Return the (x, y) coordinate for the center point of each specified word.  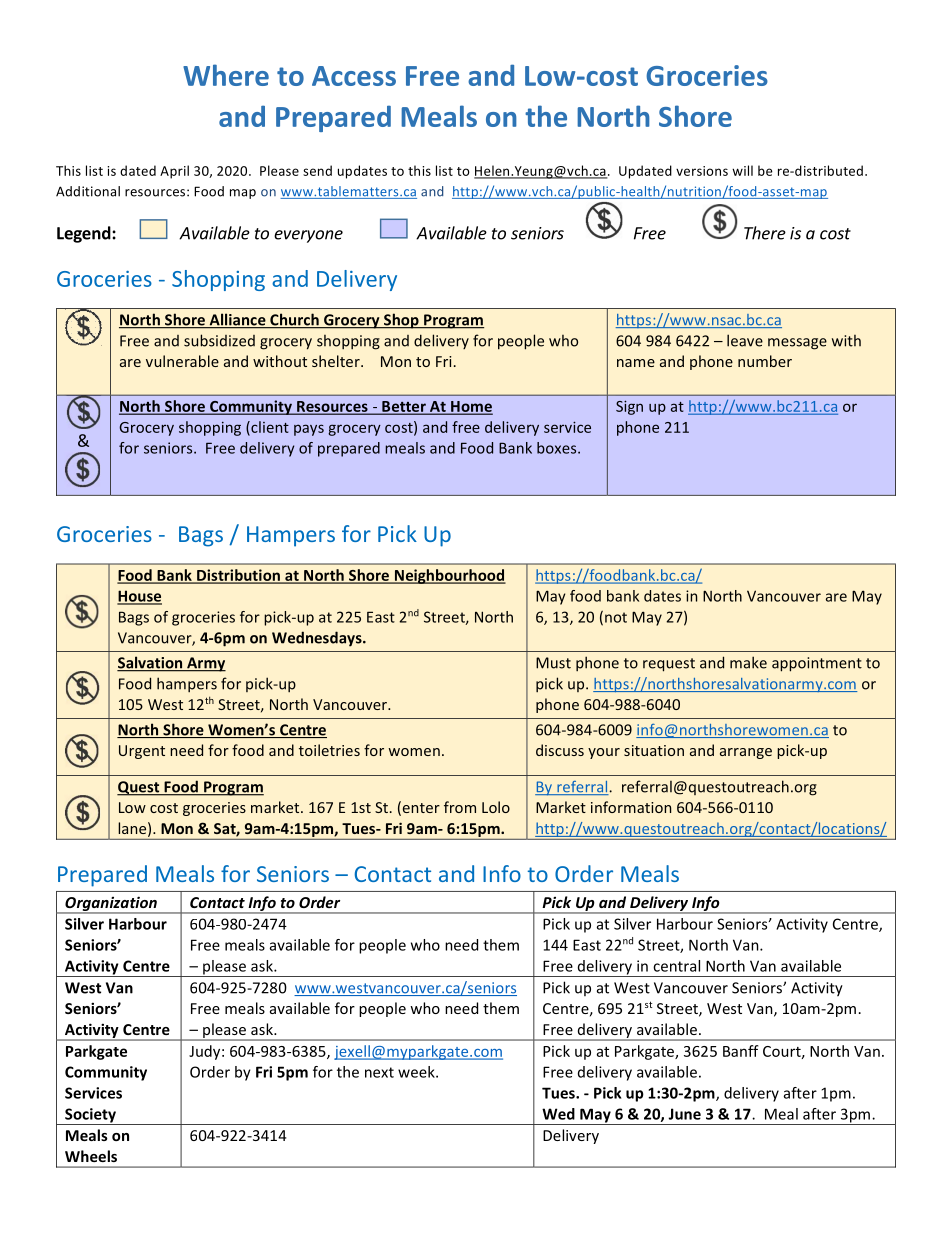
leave (745, 340)
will (742, 170)
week (417, 1072)
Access (354, 76)
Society (90, 1116)
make (748, 662)
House (139, 597)
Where (226, 75)
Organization (111, 904)
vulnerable (182, 361)
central (676, 966)
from (460, 807)
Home (471, 407)
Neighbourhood (449, 576)
